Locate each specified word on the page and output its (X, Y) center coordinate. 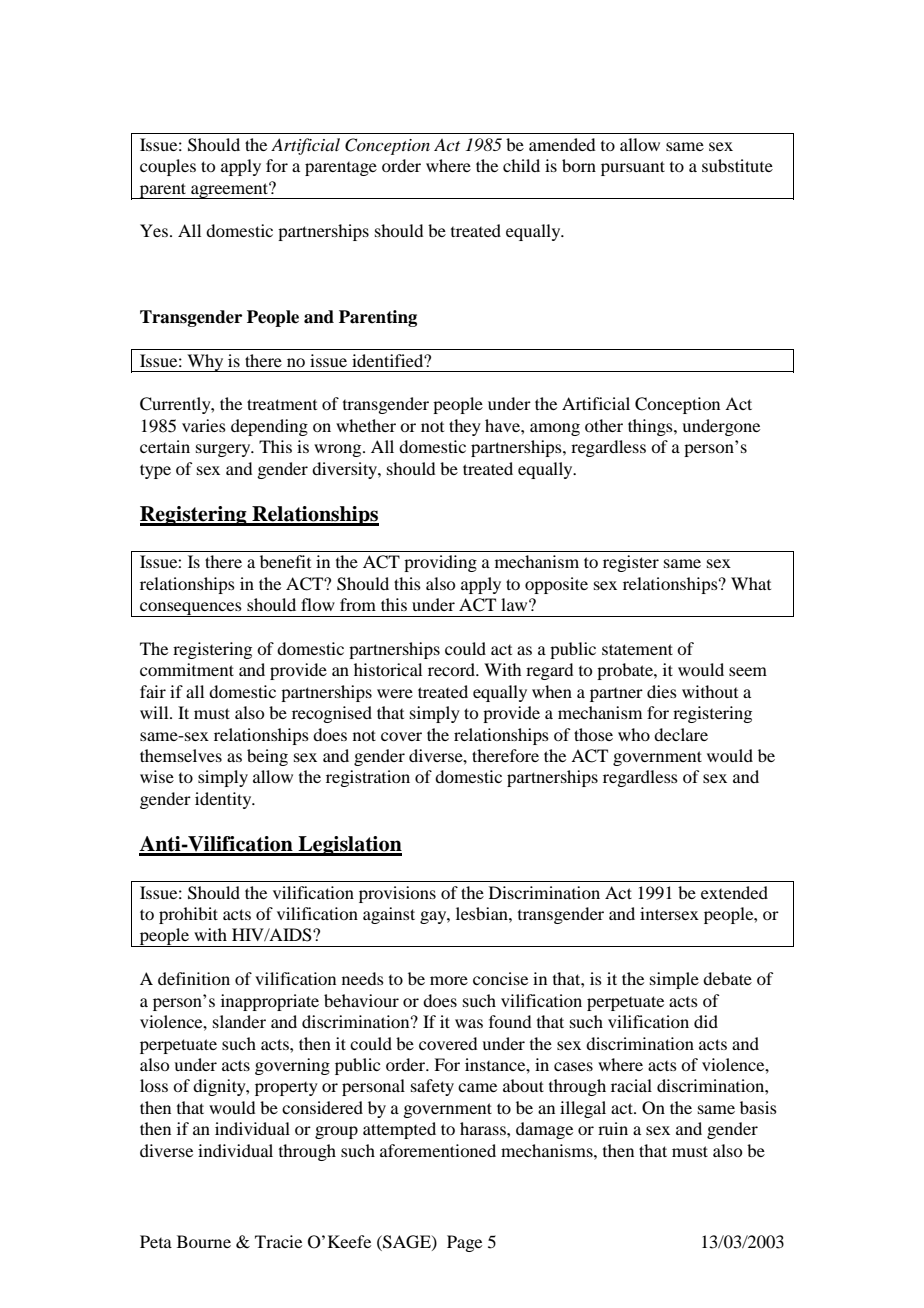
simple (674, 980)
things (651, 427)
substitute (737, 165)
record (453, 669)
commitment (187, 669)
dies (662, 691)
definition (194, 978)
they (465, 427)
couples (168, 167)
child (521, 165)
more (449, 980)
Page (464, 1243)
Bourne (204, 1241)
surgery (224, 450)
